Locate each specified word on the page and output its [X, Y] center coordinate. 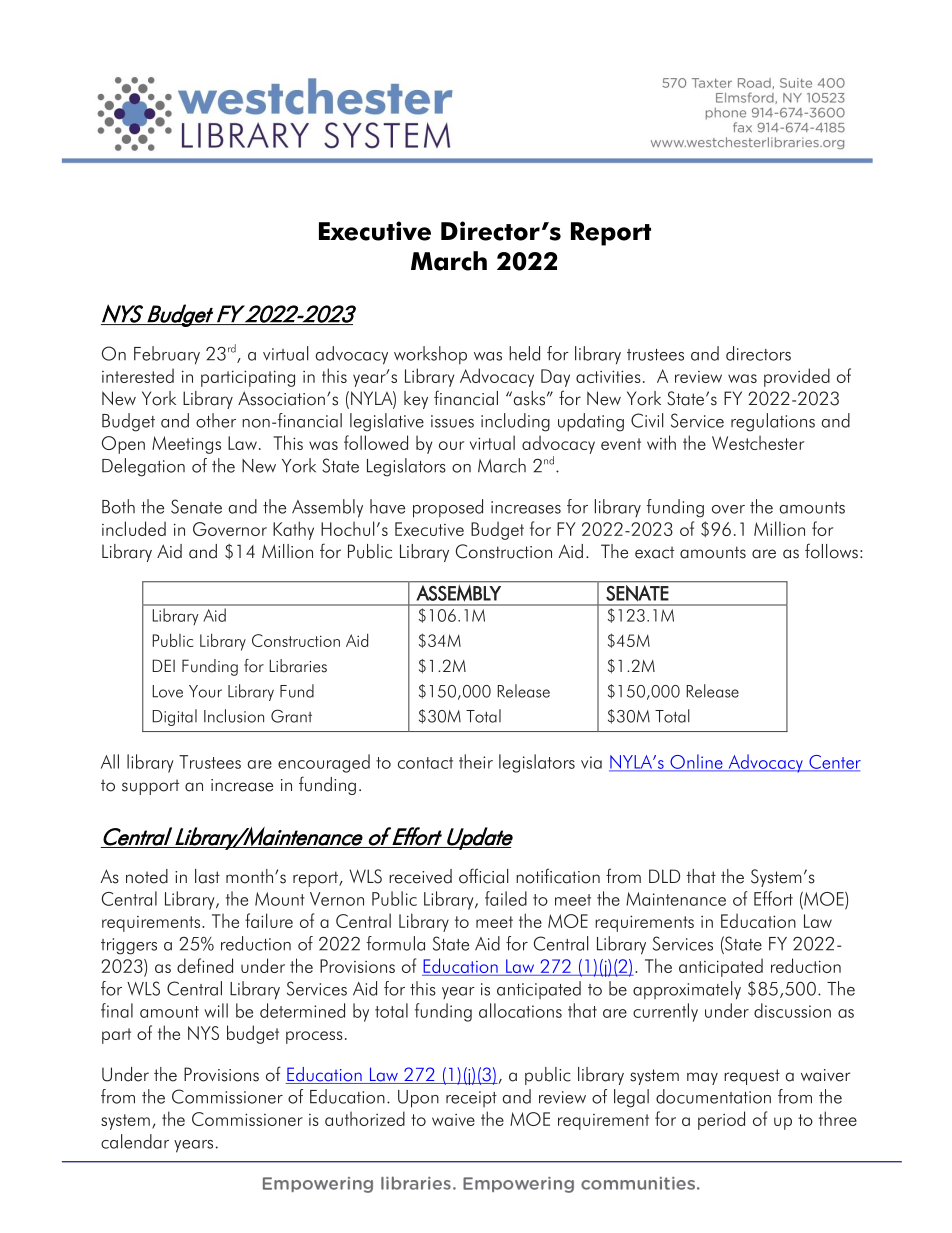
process [314, 1037]
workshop [430, 355]
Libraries [298, 666]
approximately [687, 990]
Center [834, 763]
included [134, 528]
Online [696, 762]
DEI [163, 665]
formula [396, 943]
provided [797, 377]
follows [831, 551]
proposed [448, 508]
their [476, 761]
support [150, 787]
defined [205, 965]
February [167, 355]
